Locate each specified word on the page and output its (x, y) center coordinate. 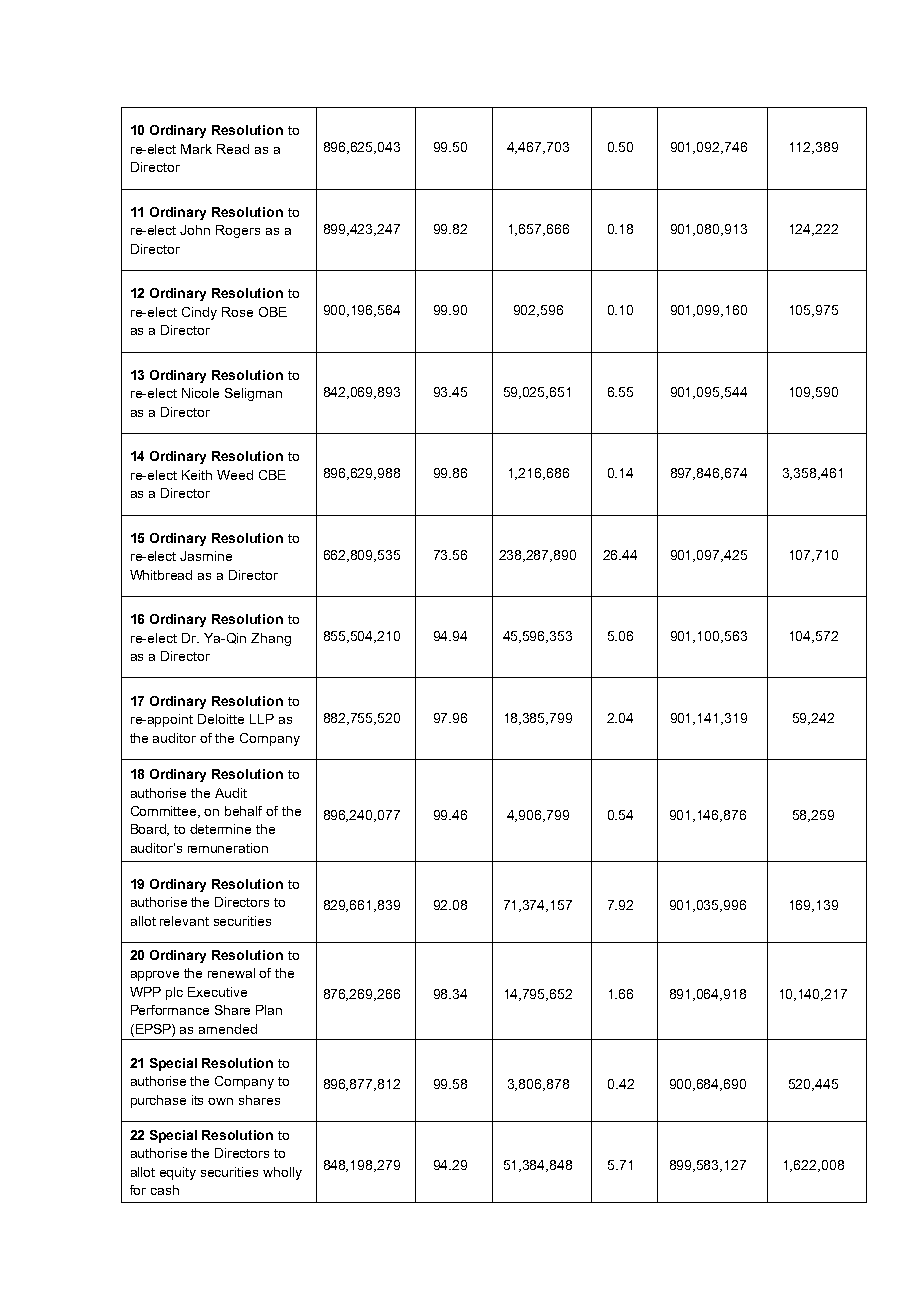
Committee (165, 812)
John (195, 230)
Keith (197, 475)
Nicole (200, 393)
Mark (196, 149)
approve (155, 976)
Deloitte (221, 719)
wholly (282, 1173)
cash (165, 1190)
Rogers (238, 231)
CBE (272, 475)
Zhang (271, 639)
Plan (269, 1010)
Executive (217, 992)
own (220, 1101)
